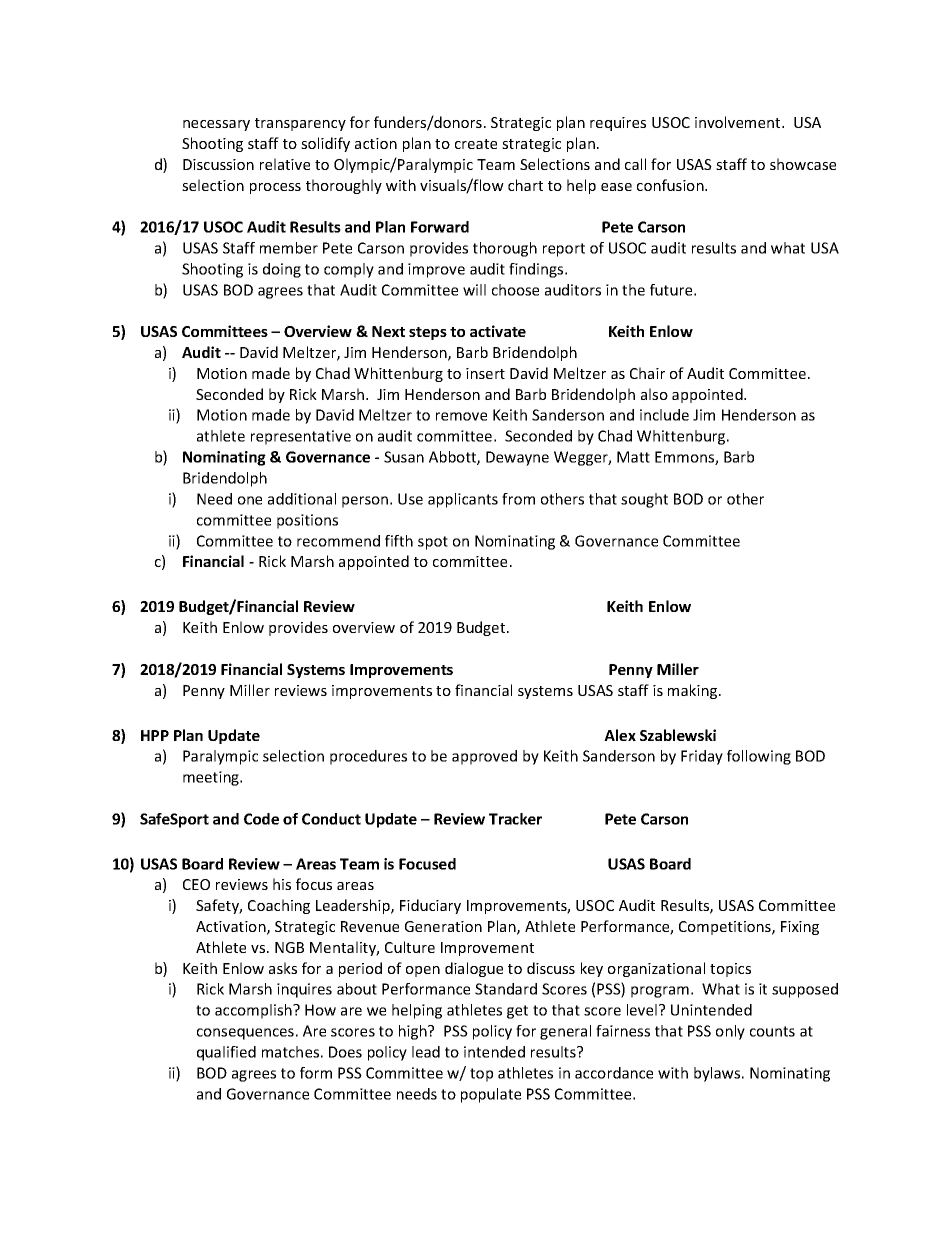 This document has height=1233, width=952. What do you see at coordinates (476, 144) in the document?
I see `create` at bounding box center [476, 144].
